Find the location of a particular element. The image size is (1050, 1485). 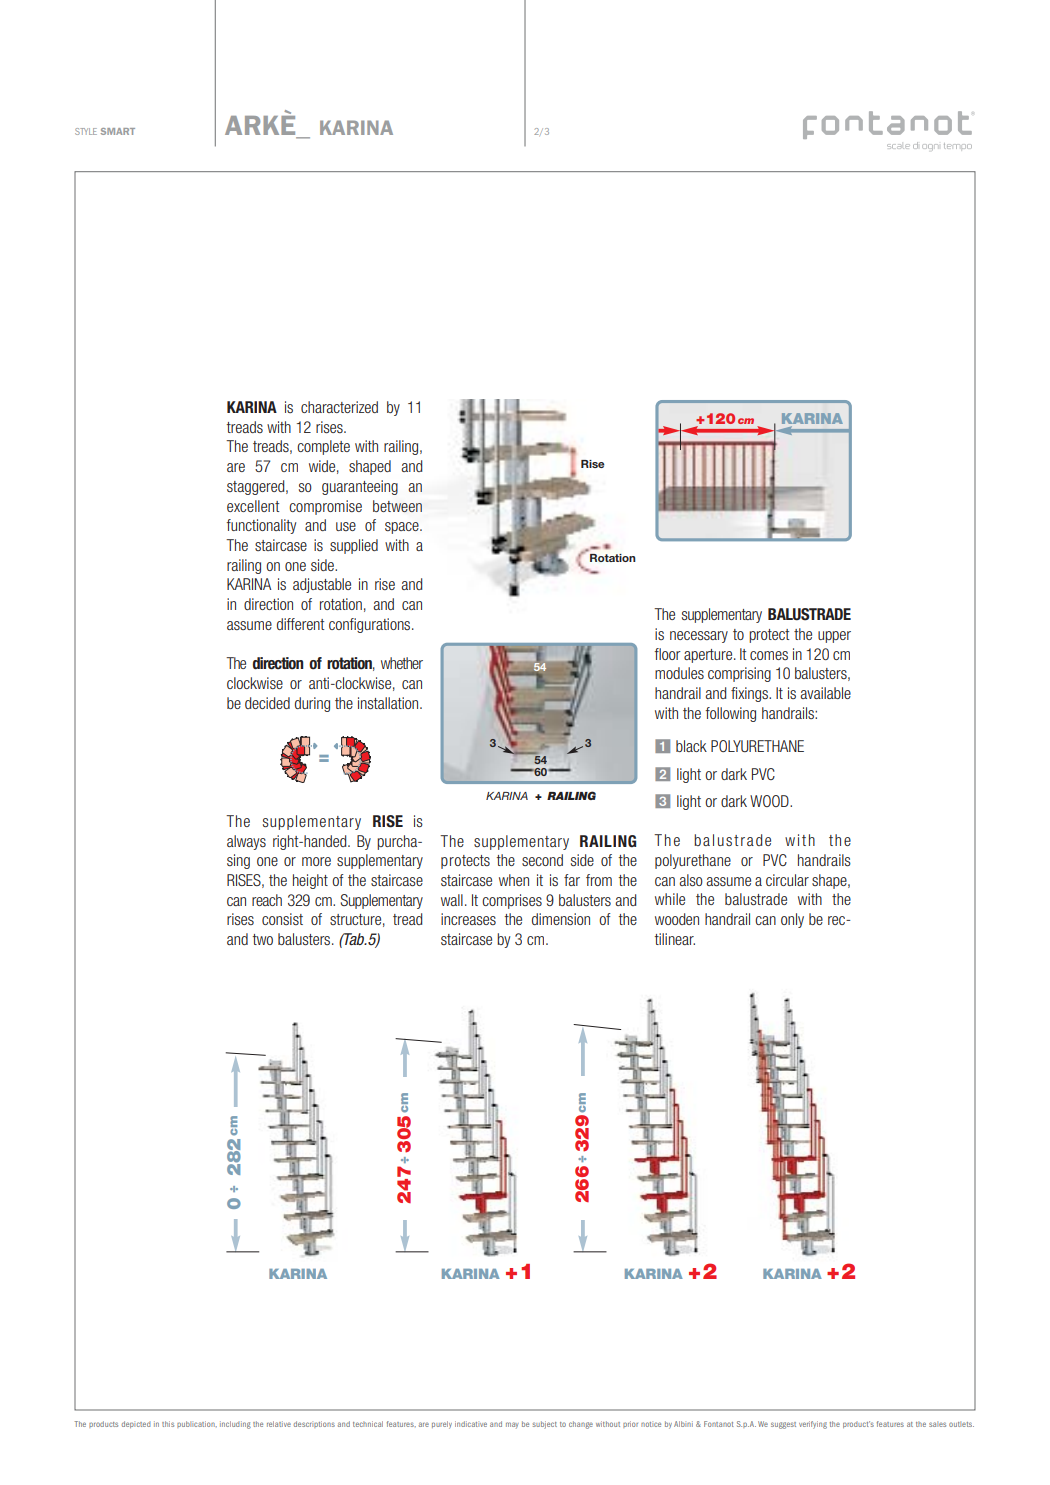

only is located at coordinates (792, 920).
